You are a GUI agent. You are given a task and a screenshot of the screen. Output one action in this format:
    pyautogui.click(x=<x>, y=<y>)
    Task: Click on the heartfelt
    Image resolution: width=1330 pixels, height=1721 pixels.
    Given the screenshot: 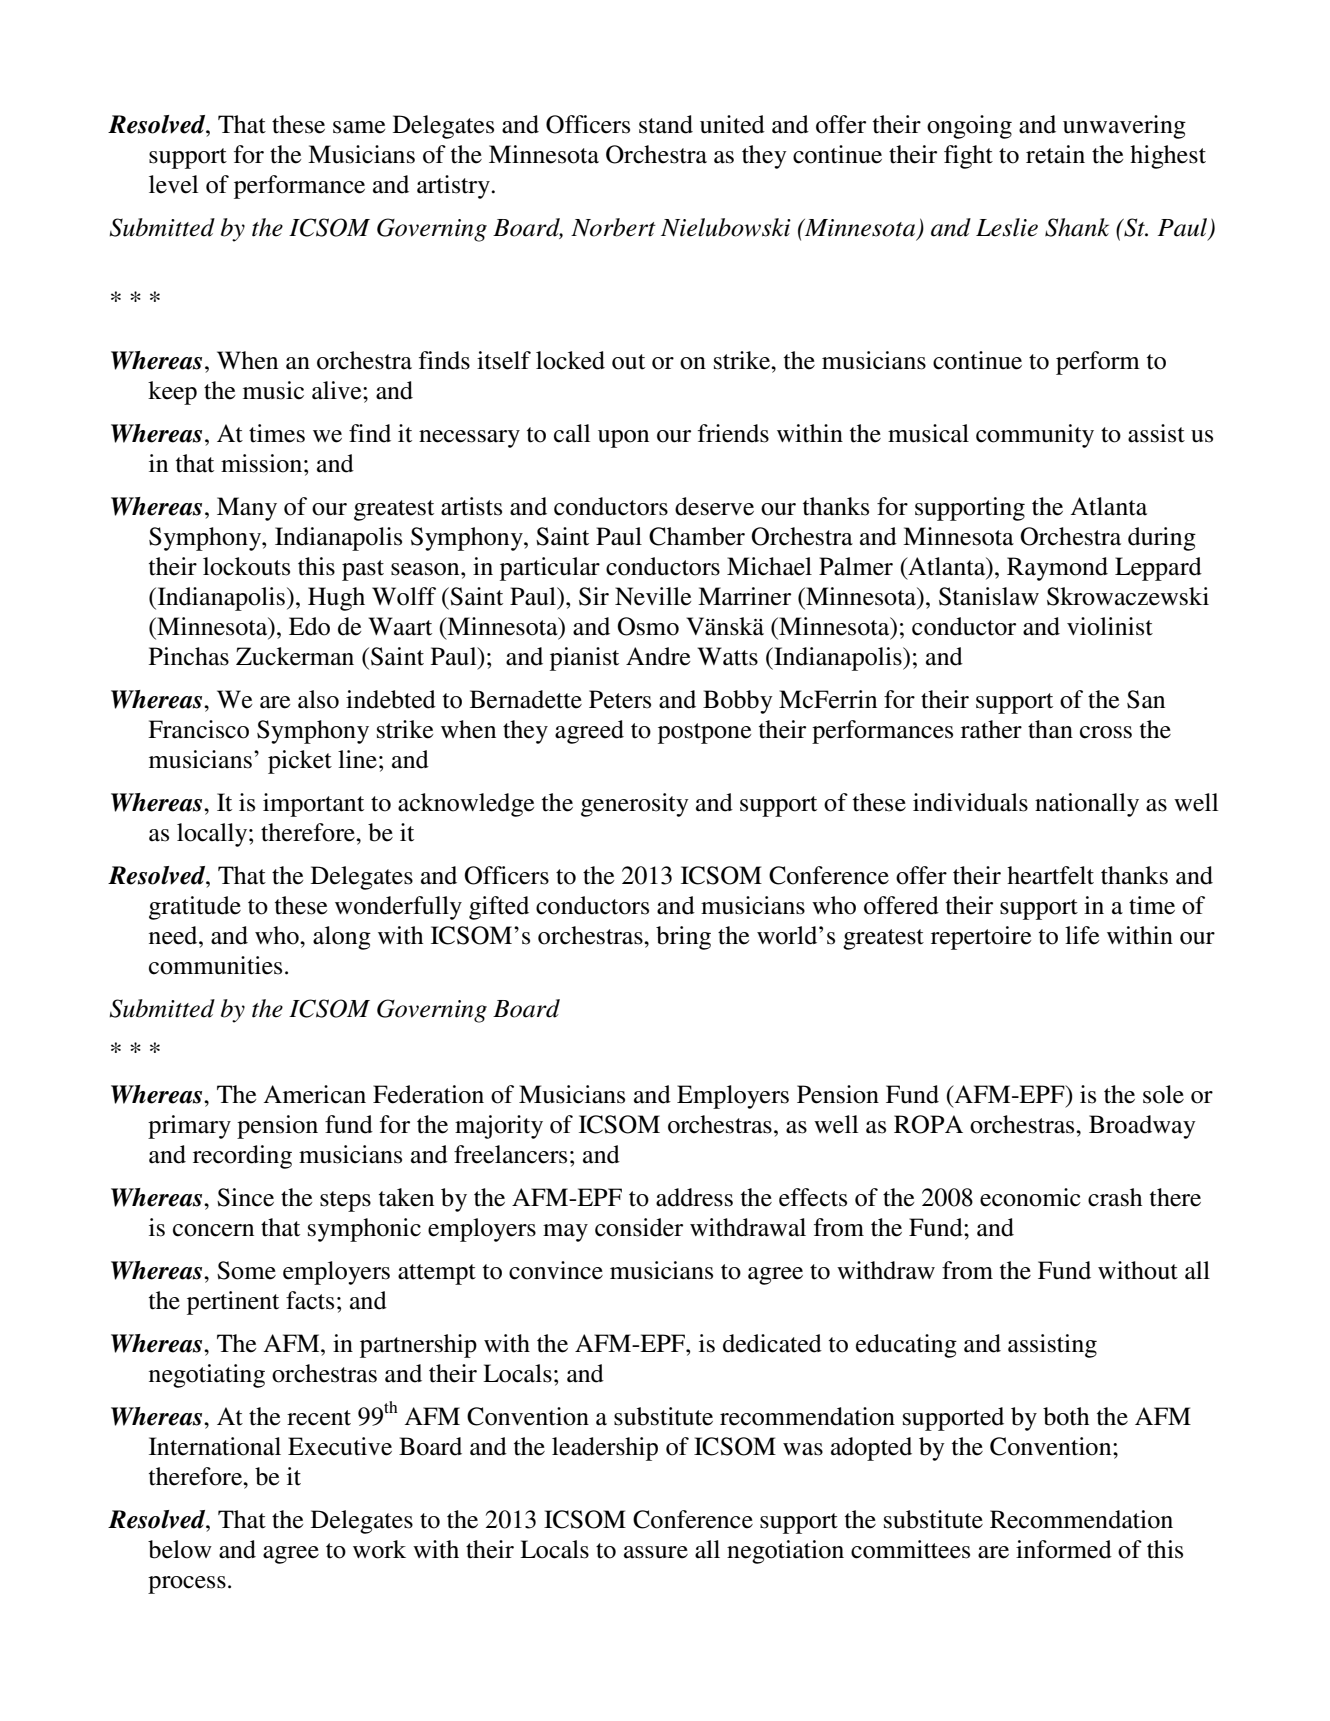 What is the action you would take?
    pyautogui.click(x=1050, y=875)
